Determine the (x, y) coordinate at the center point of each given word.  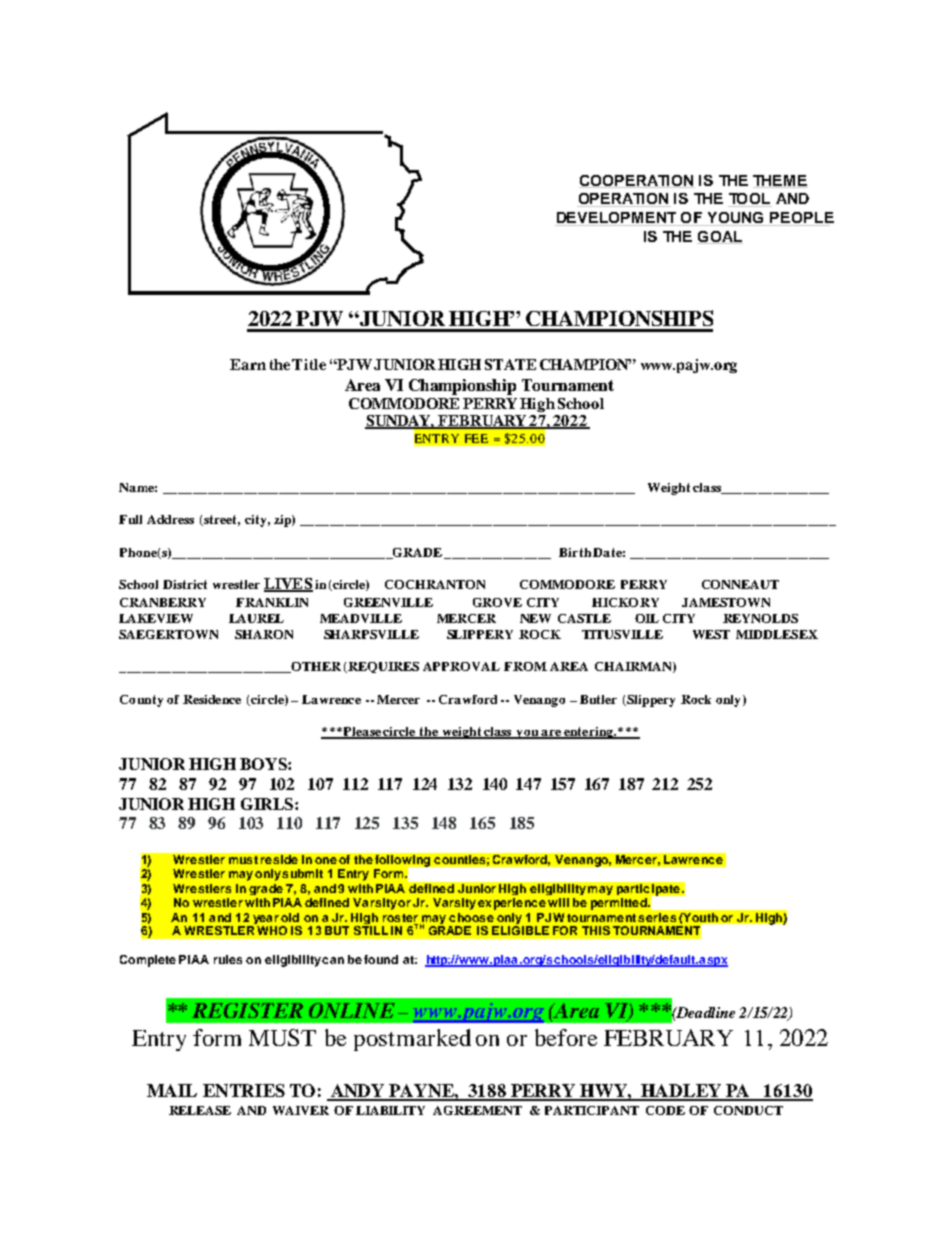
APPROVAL (461, 666)
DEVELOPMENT (617, 219)
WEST (711, 634)
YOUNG (734, 219)
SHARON (264, 634)
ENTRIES (244, 1090)
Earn (248, 364)
